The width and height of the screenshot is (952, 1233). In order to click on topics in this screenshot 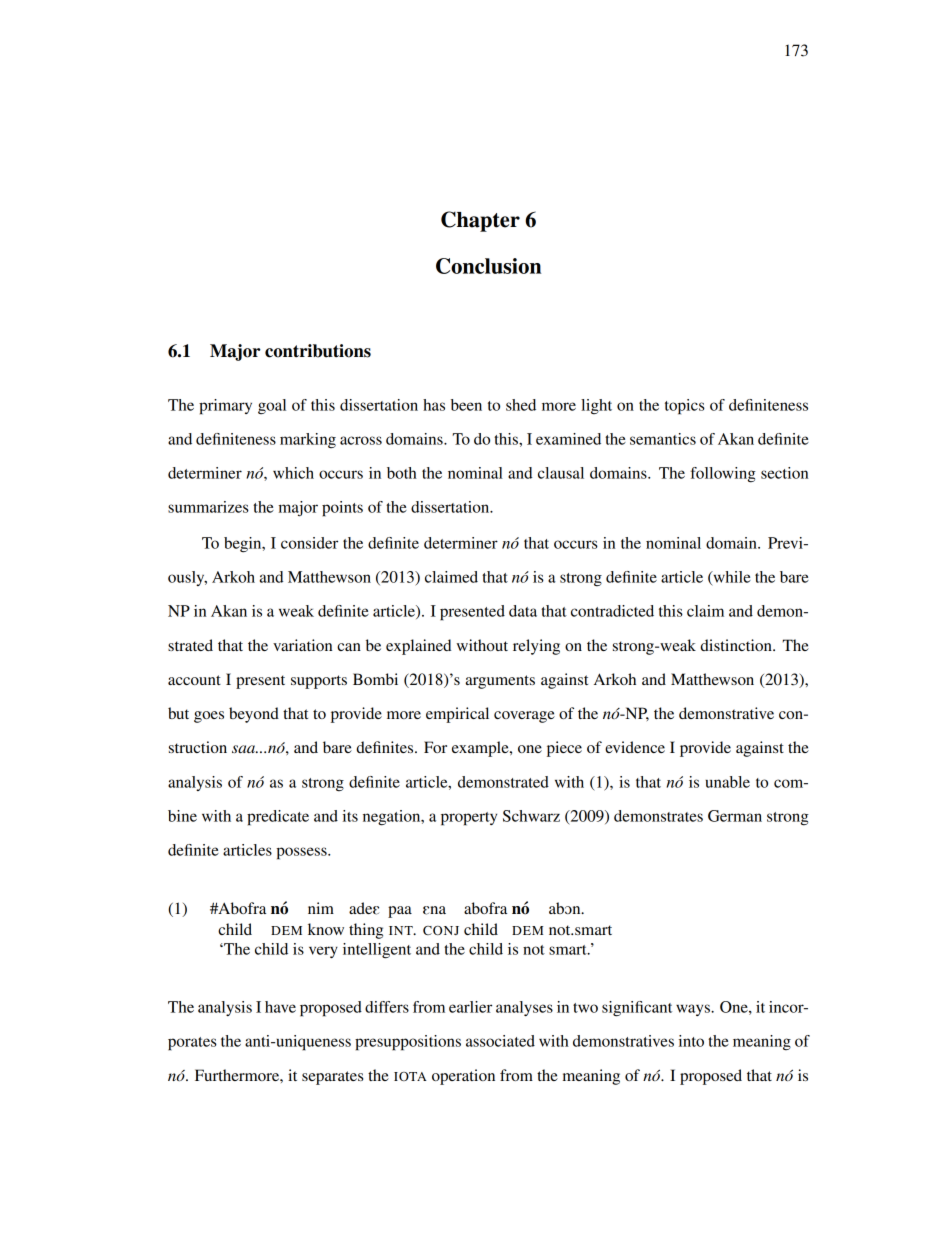, I will do `click(685, 407)`.
